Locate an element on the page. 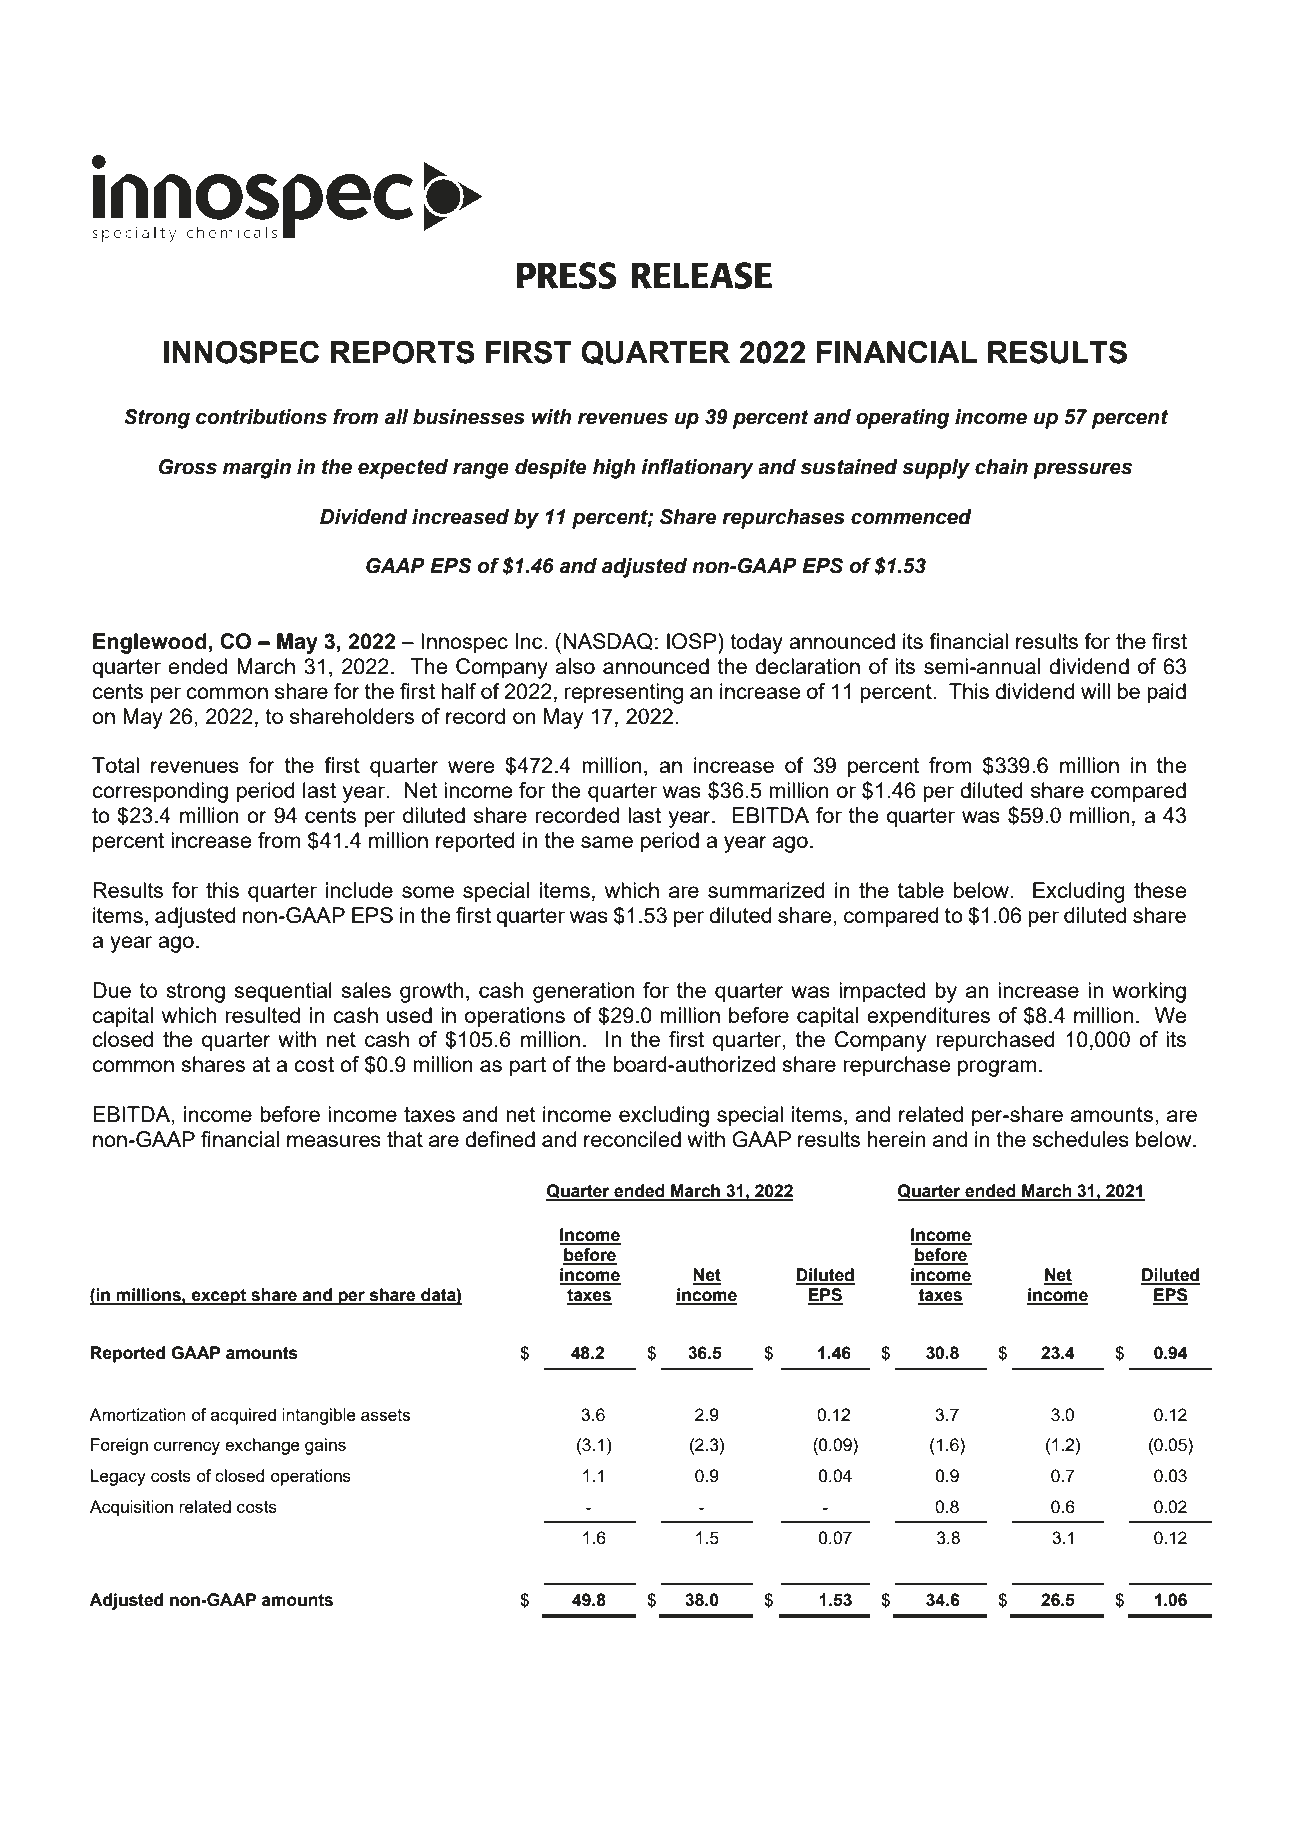 Image resolution: width=1290 pixels, height=1824 pixels. schedules is located at coordinates (1080, 1139).
